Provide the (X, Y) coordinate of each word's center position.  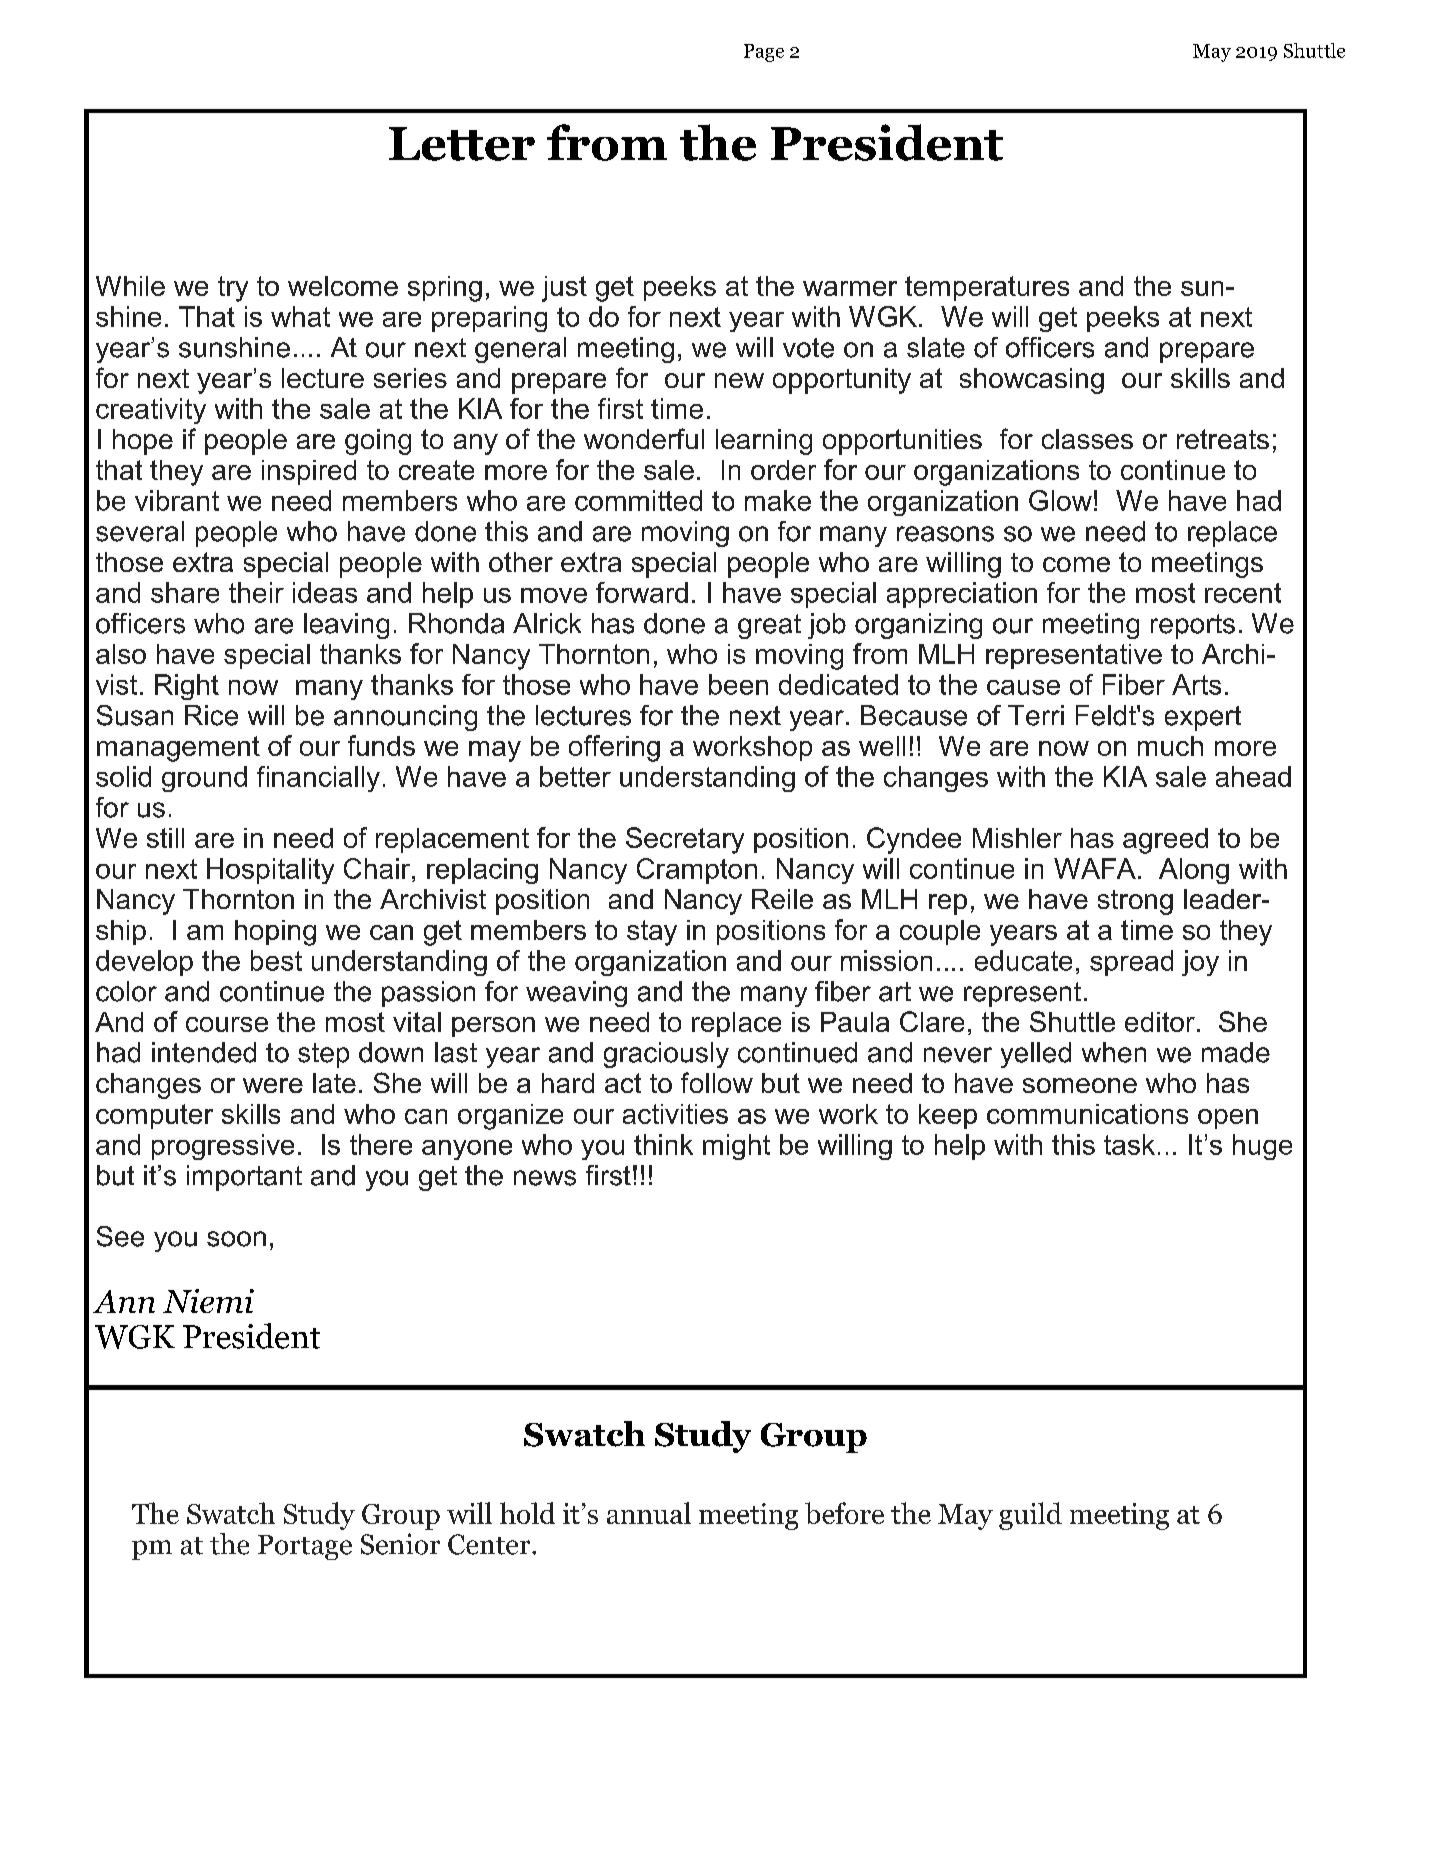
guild (1030, 1516)
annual (649, 1513)
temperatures (987, 288)
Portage (305, 1547)
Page (764, 53)
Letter (462, 144)
